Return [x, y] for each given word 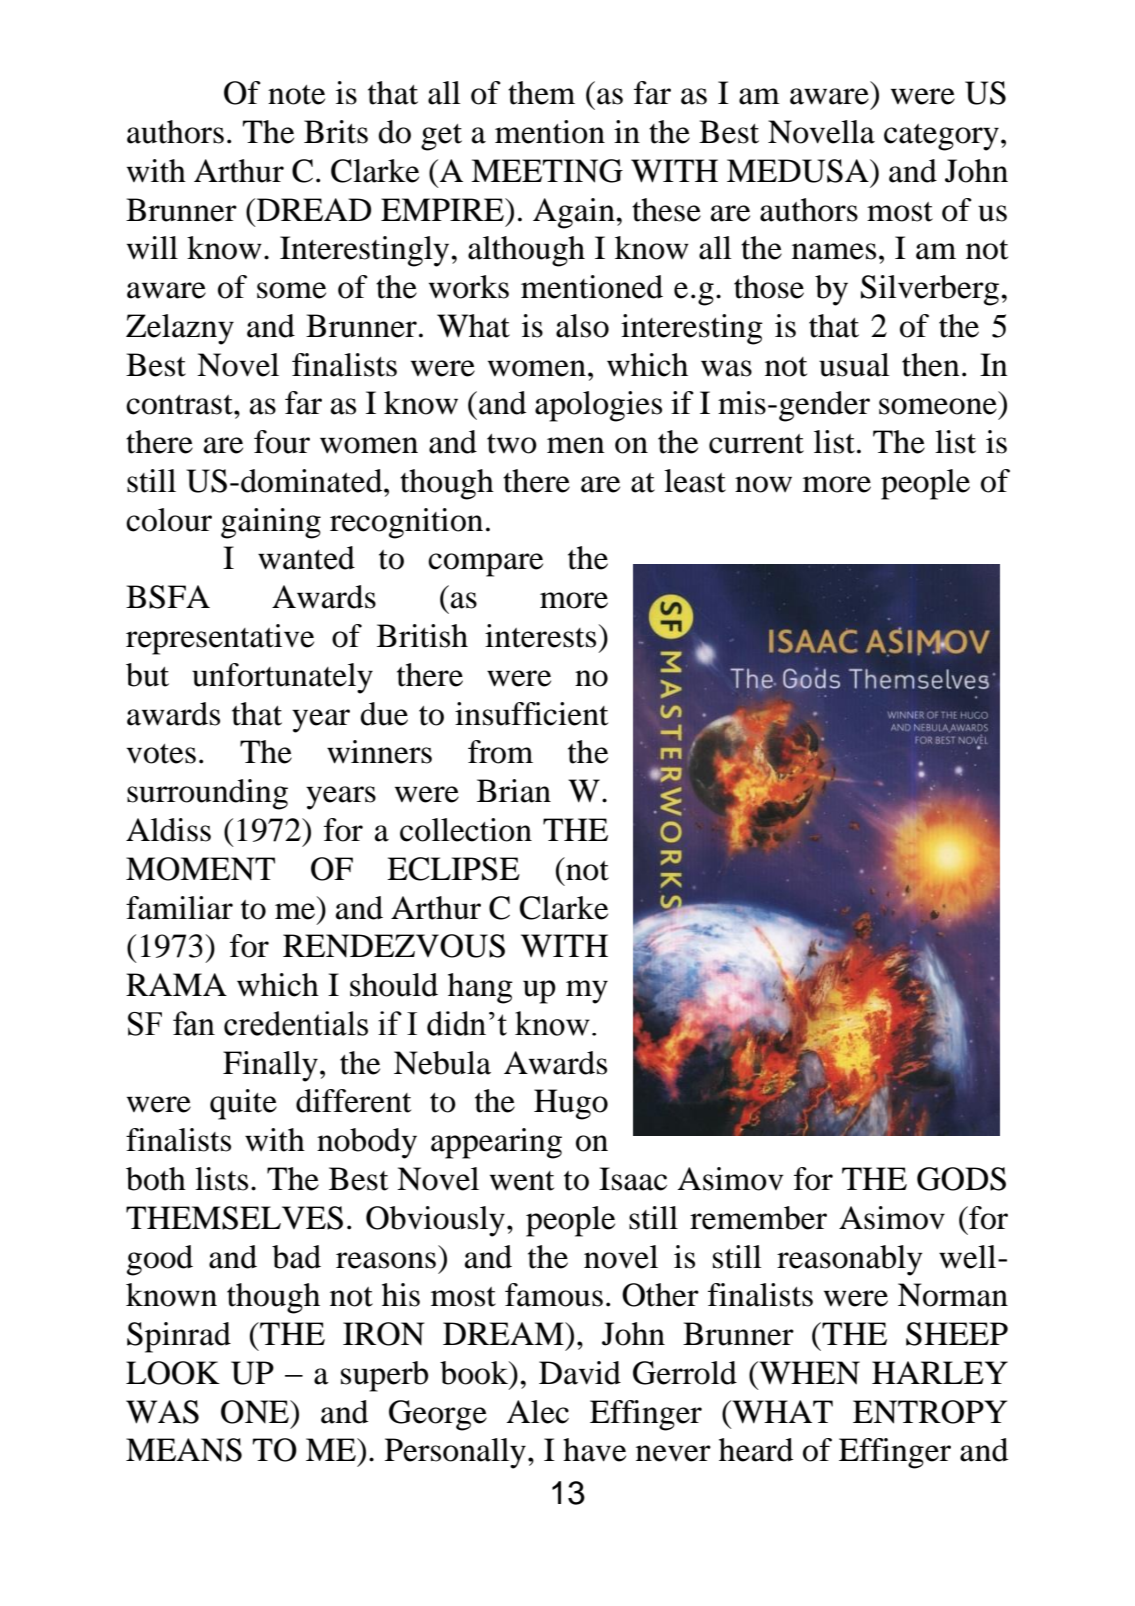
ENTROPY [930, 1412]
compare [485, 565]
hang [480, 988]
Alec [538, 1412]
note [296, 95]
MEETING [547, 171]
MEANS [184, 1450]
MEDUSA [799, 171]
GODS [961, 1179]
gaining [271, 523]
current [756, 444]
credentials [296, 1023]
